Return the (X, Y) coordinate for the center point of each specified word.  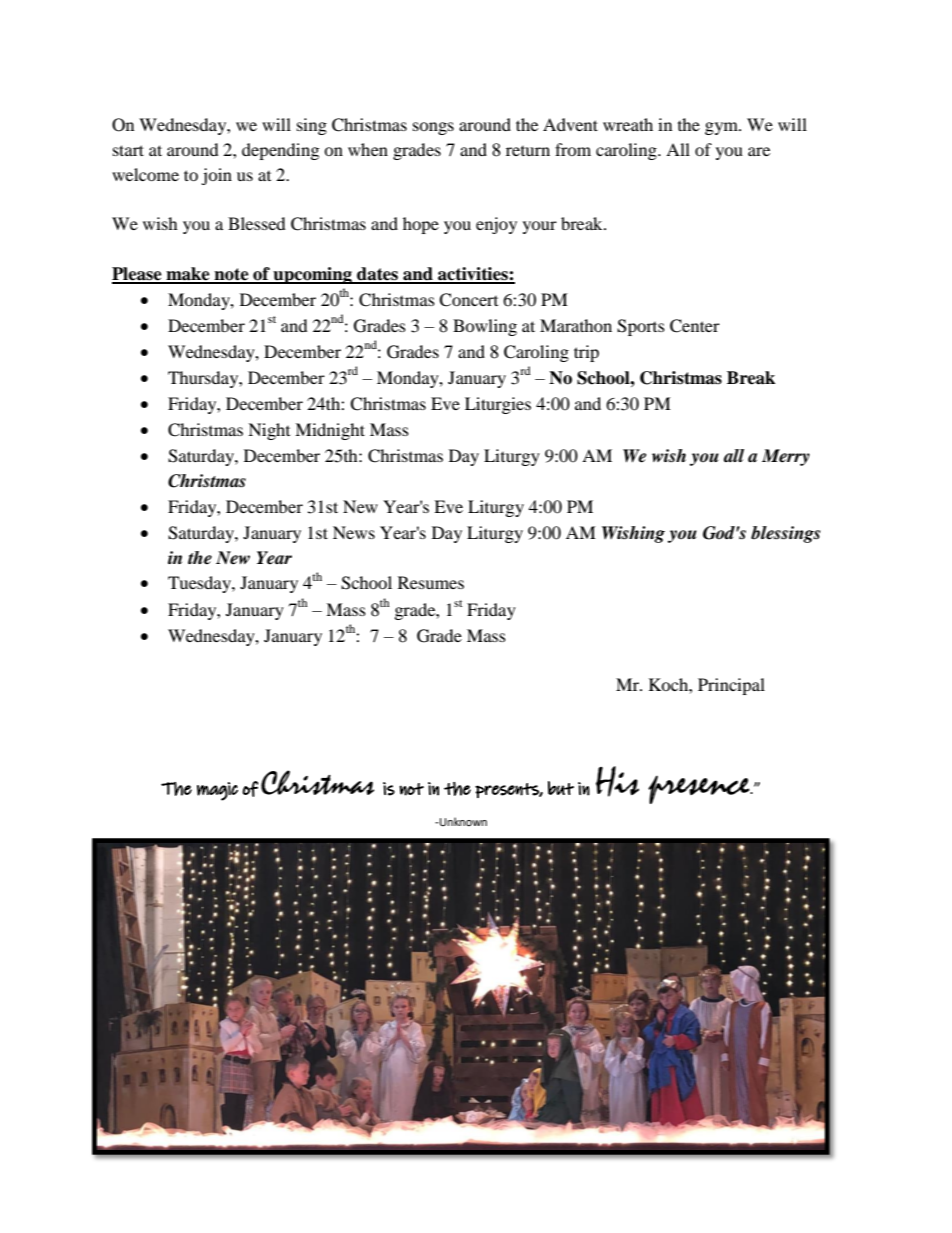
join (216, 176)
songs (433, 128)
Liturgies (498, 405)
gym (722, 128)
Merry (786, 457)
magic (217, 791)
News (354, 532)
